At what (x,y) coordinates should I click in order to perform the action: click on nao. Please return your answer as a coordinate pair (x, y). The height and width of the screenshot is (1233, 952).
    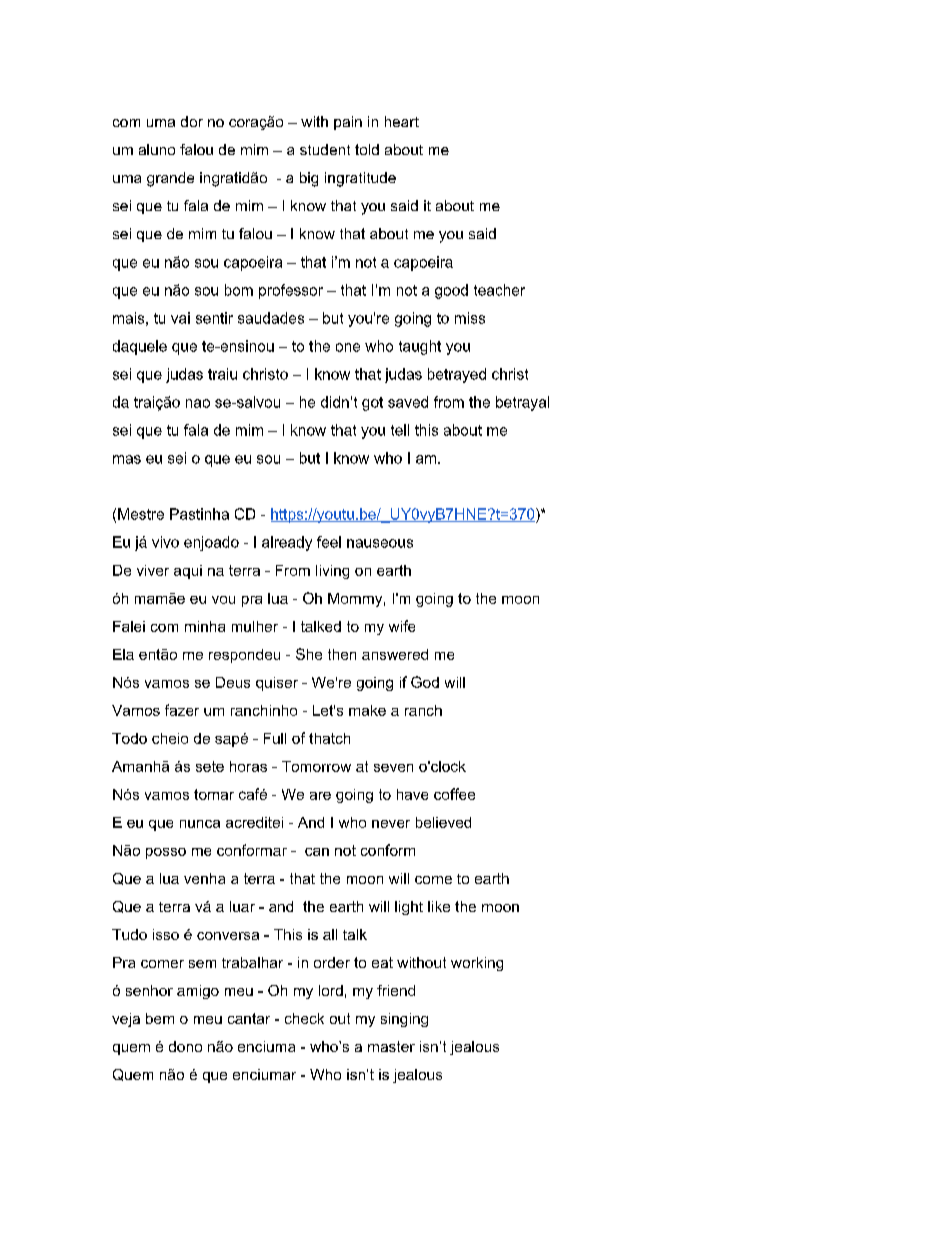
    Looking at the image, I should click on (198, 403).
